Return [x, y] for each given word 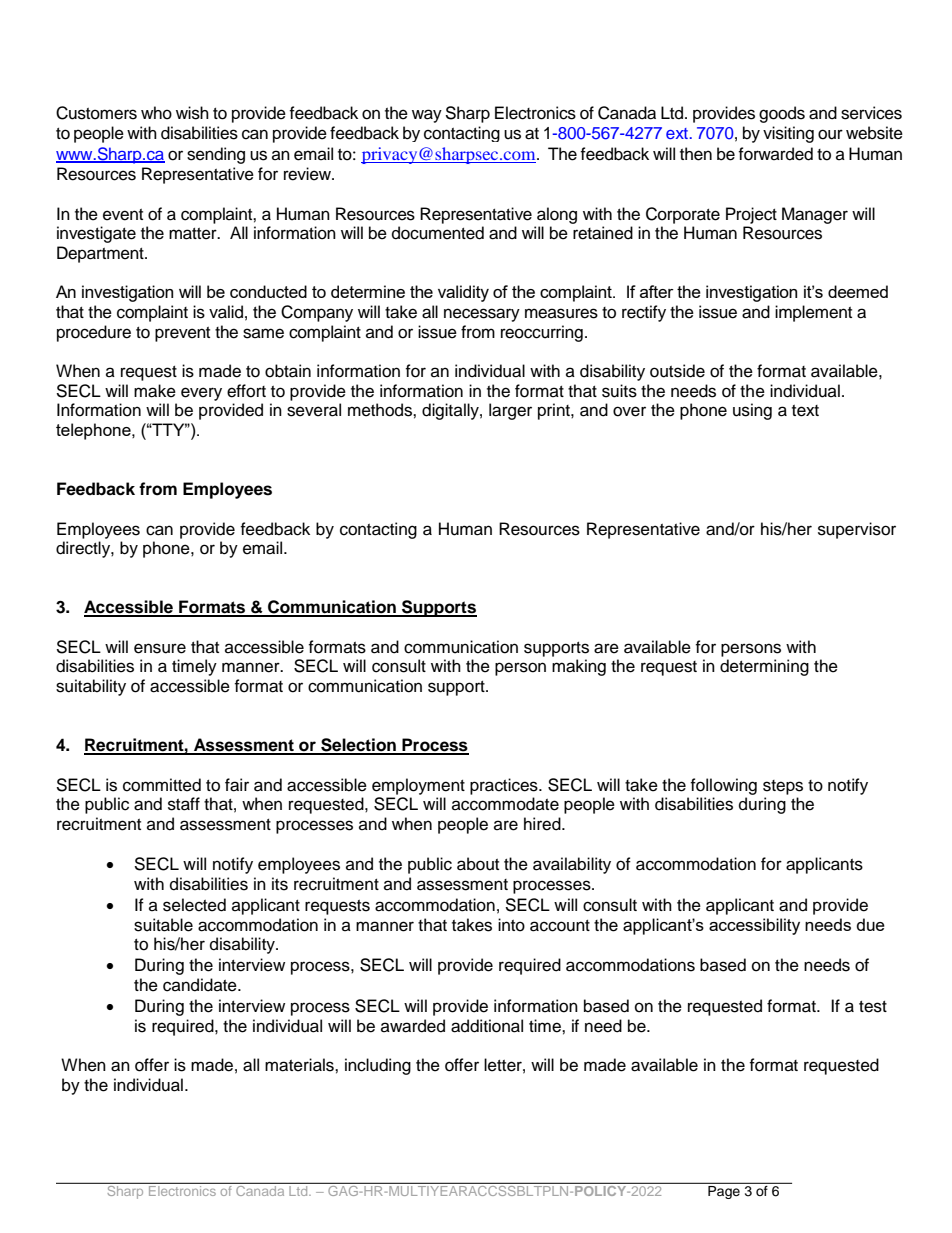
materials [300, 1065]
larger [510, 411]
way [427, 116]
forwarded [775, 154]
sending [216, 155]
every [201, 394]
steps [783, 787]
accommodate [505, 804]
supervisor [857, 530]
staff [184, 804]
